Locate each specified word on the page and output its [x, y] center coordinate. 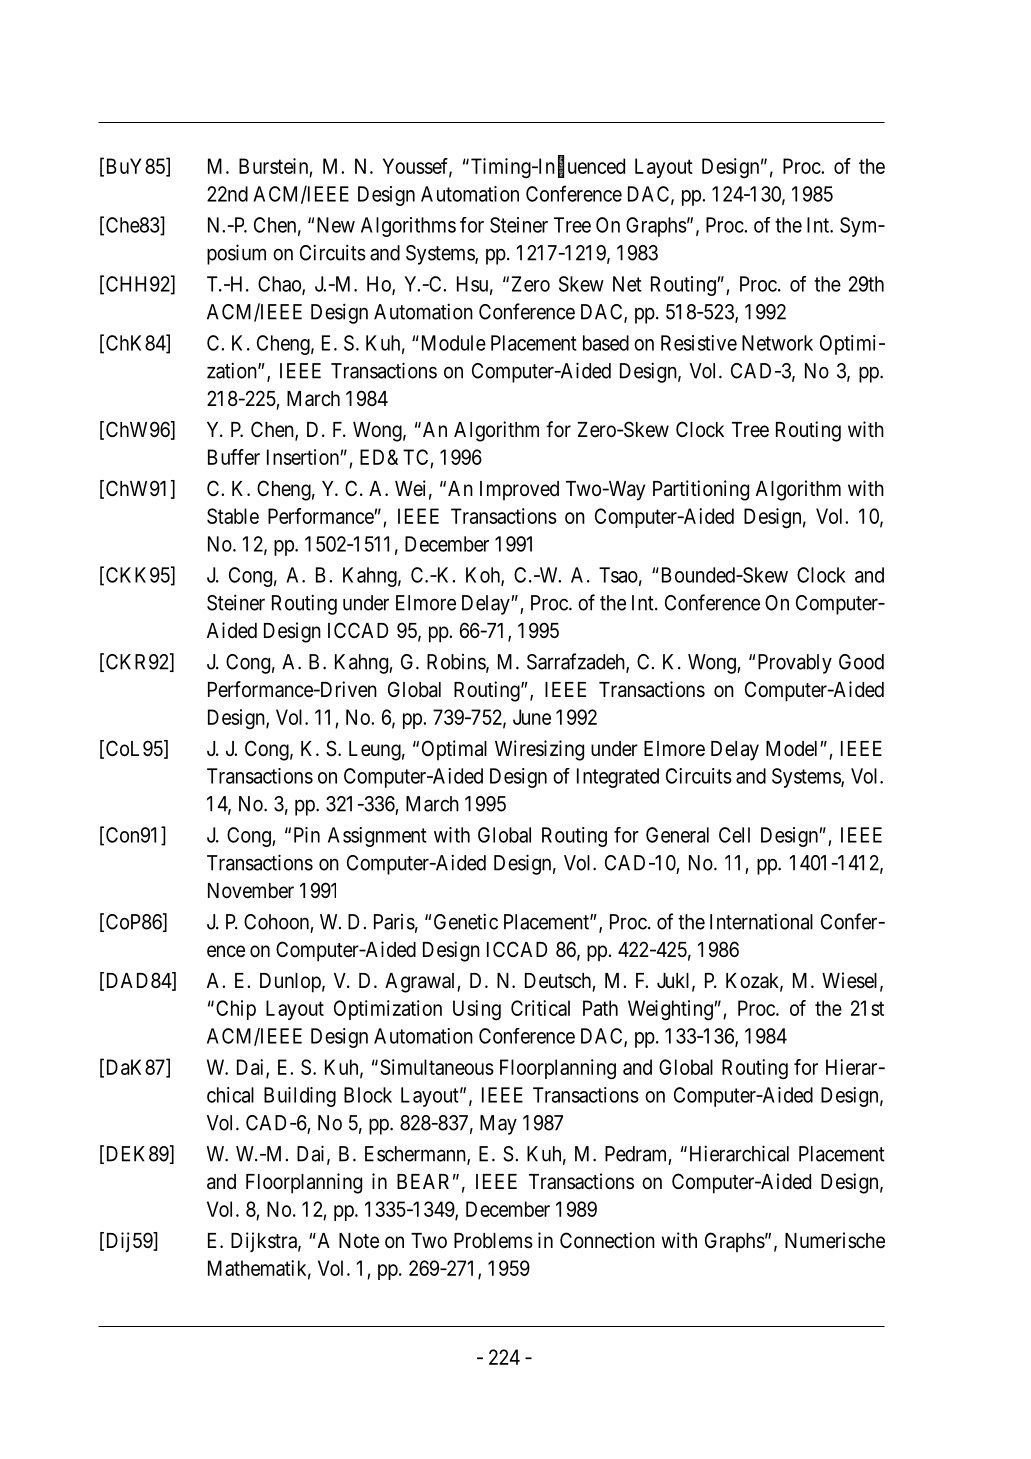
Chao [280, 285]
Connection [607, 1240]
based [606, 343]
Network [777, 343]
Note [359, 1241]
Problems [493, 1241]
